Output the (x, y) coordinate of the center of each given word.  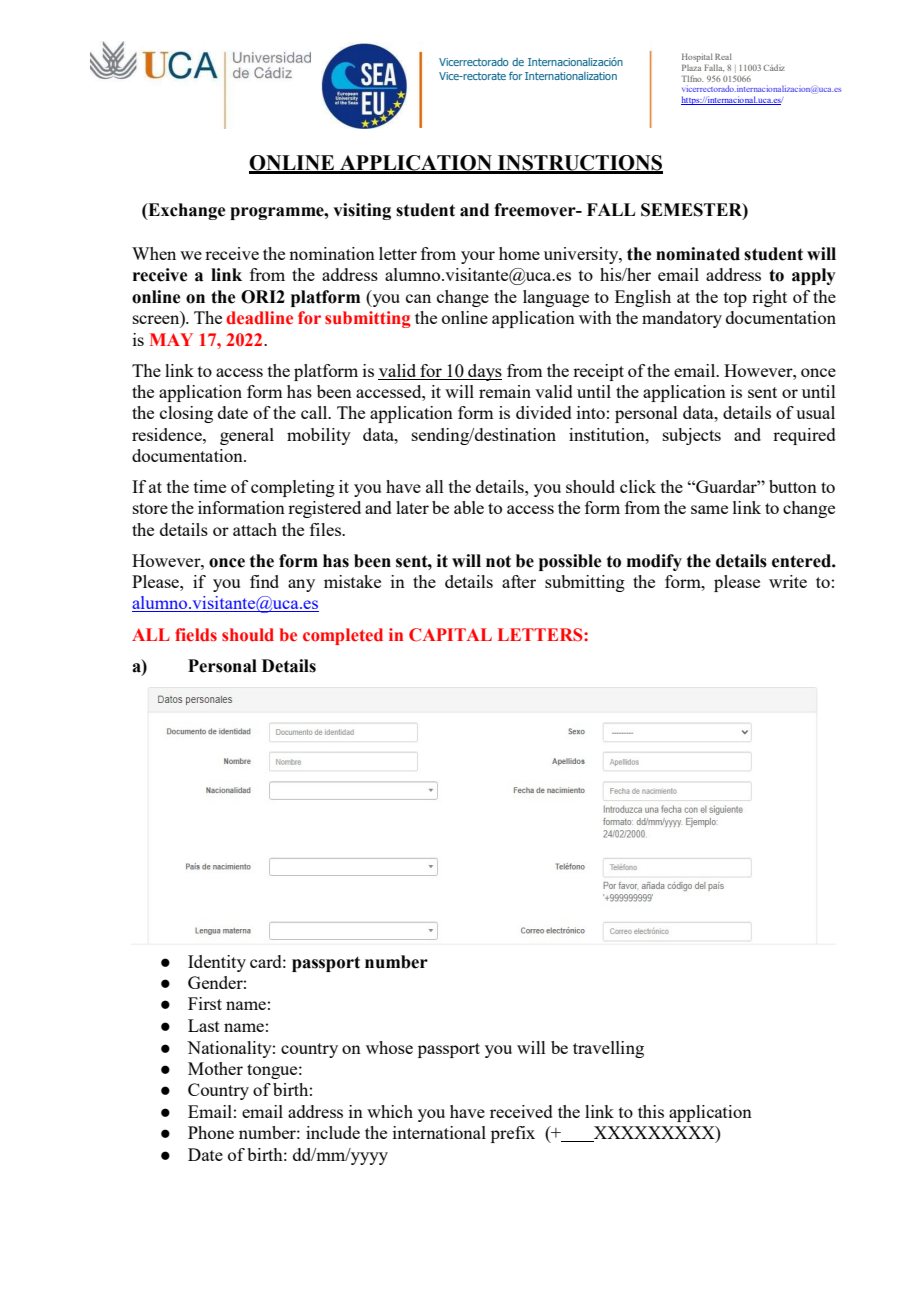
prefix (513, 1134)
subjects (692, 436)
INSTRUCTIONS (579, 164)
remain (505, 391)
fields (196, 635)
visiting (362, 211)
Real (723, 56)
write (788, 581)
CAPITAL (450, 635)
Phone (211, 1132)
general (247, 436)
